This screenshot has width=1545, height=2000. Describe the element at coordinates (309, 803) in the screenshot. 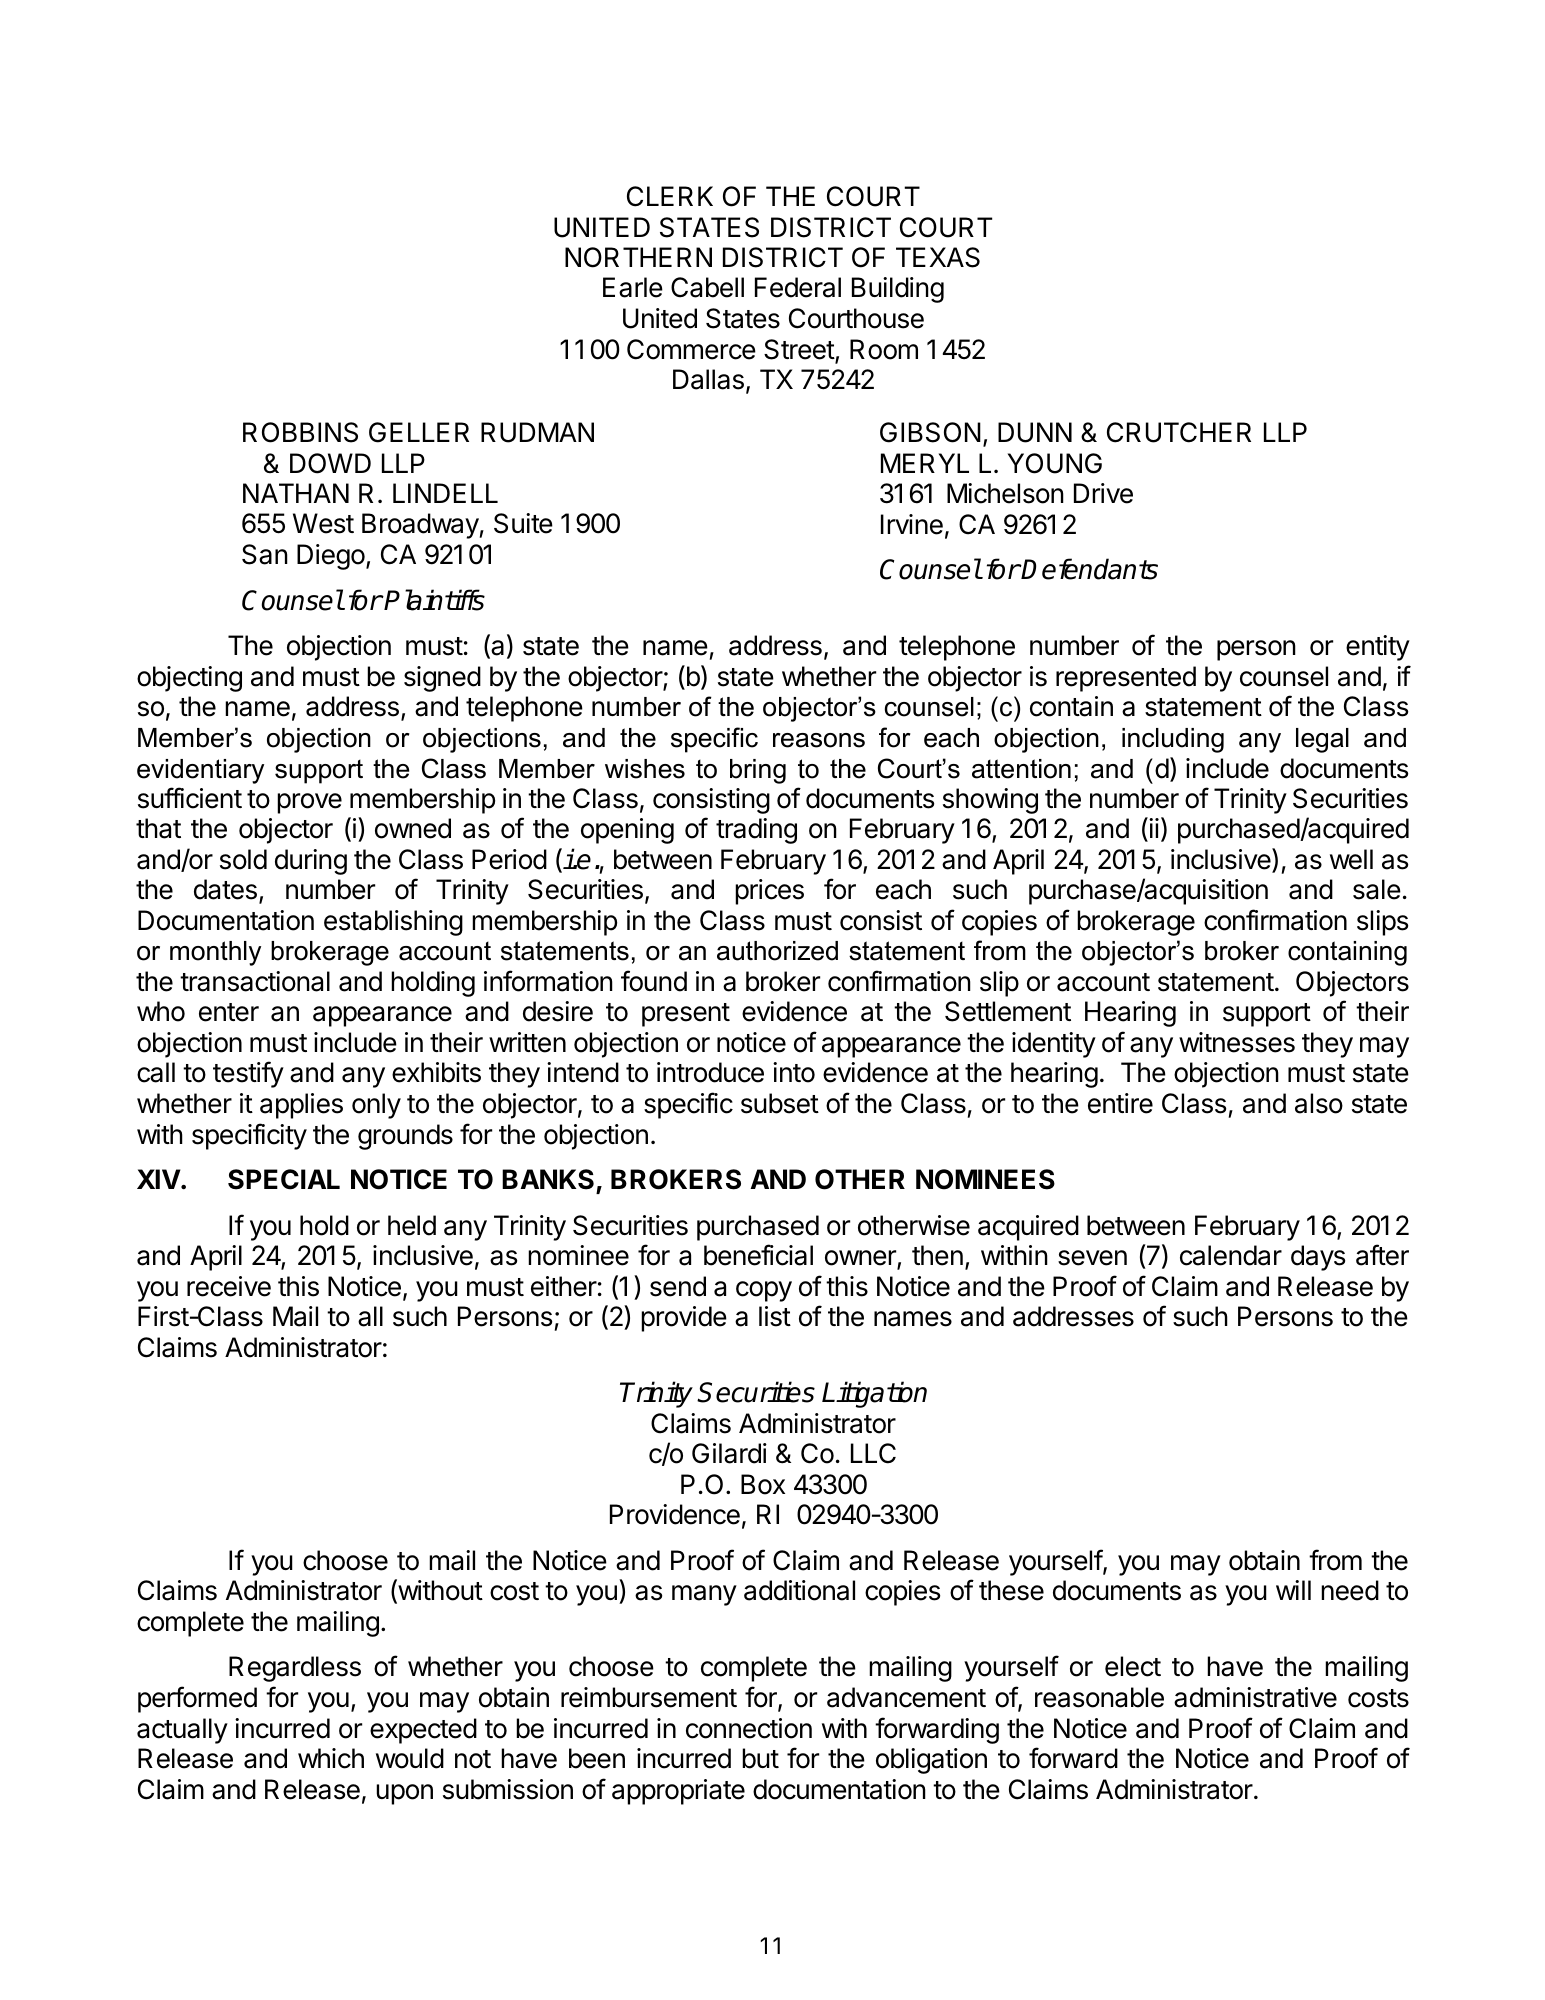

I see `prove` at that location.
